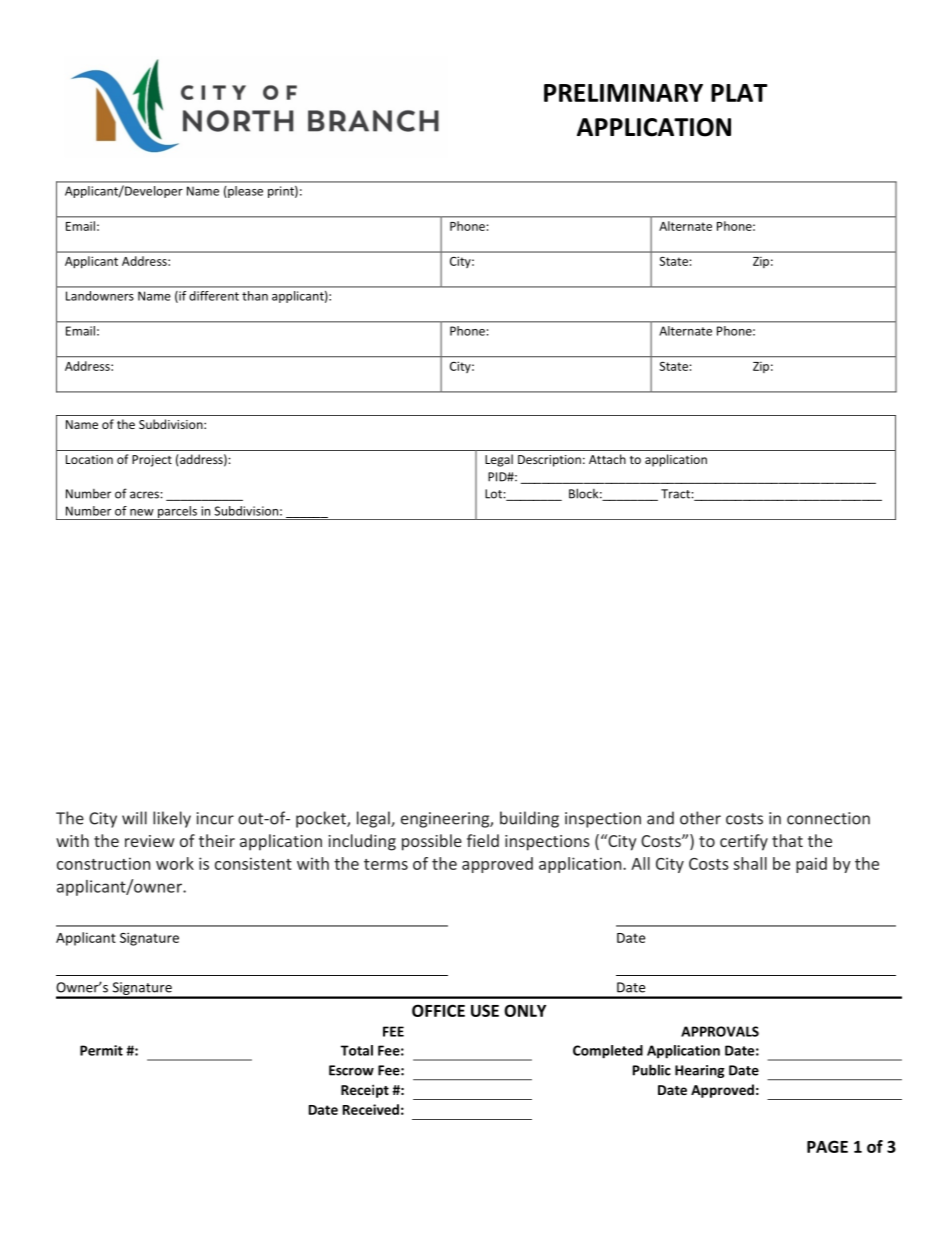 Image resolution: width=952 pixels, height=1233 pixels. I want to click on than, so click(255, 296).
